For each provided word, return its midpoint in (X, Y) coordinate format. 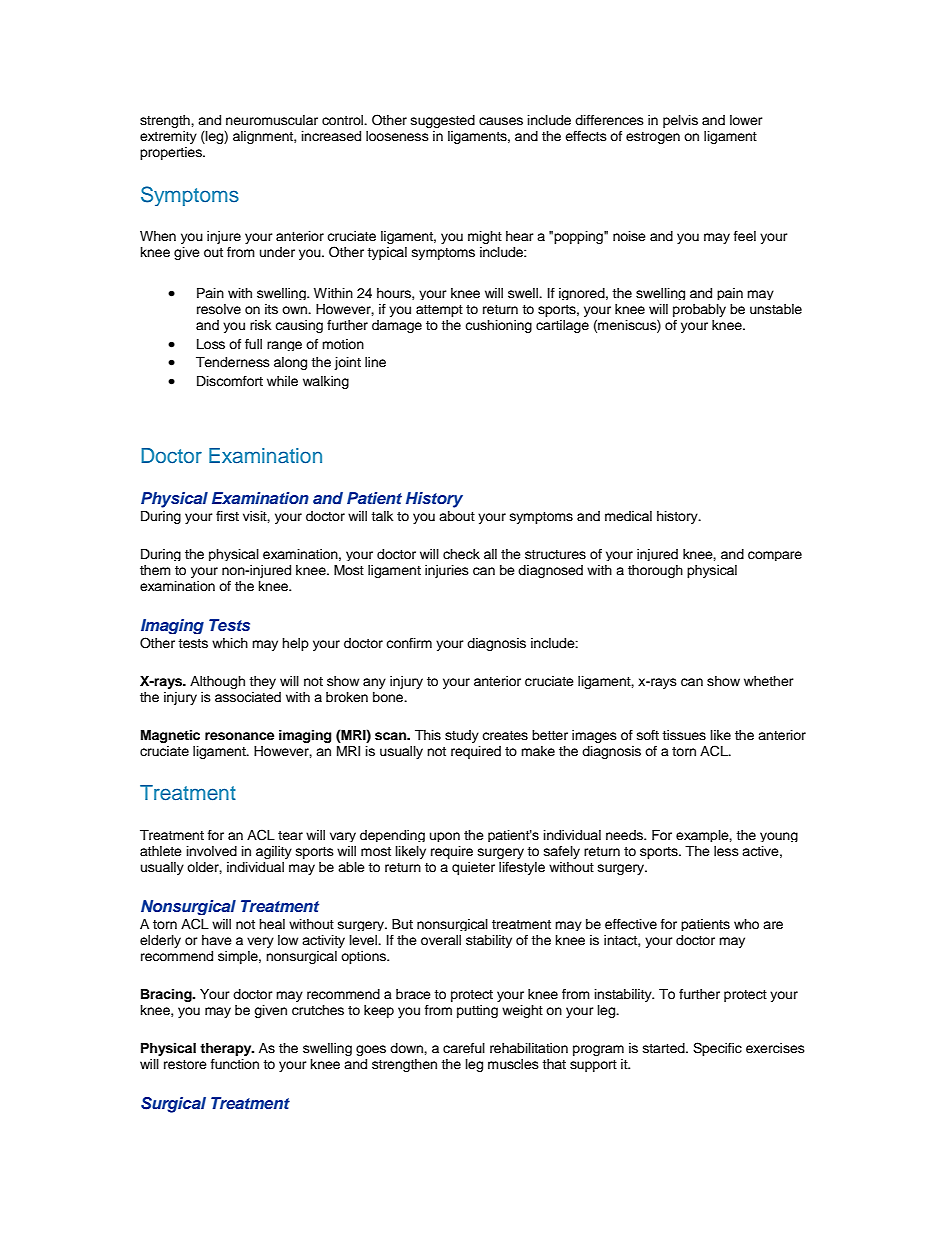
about (457, 516)
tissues (684, 735)
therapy (227, 1049)
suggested (443, 121)
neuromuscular (272, 120)
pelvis (680, 121)
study (462, 736)
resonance (239, 736)
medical (628, 516)
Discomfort (230, 381)
